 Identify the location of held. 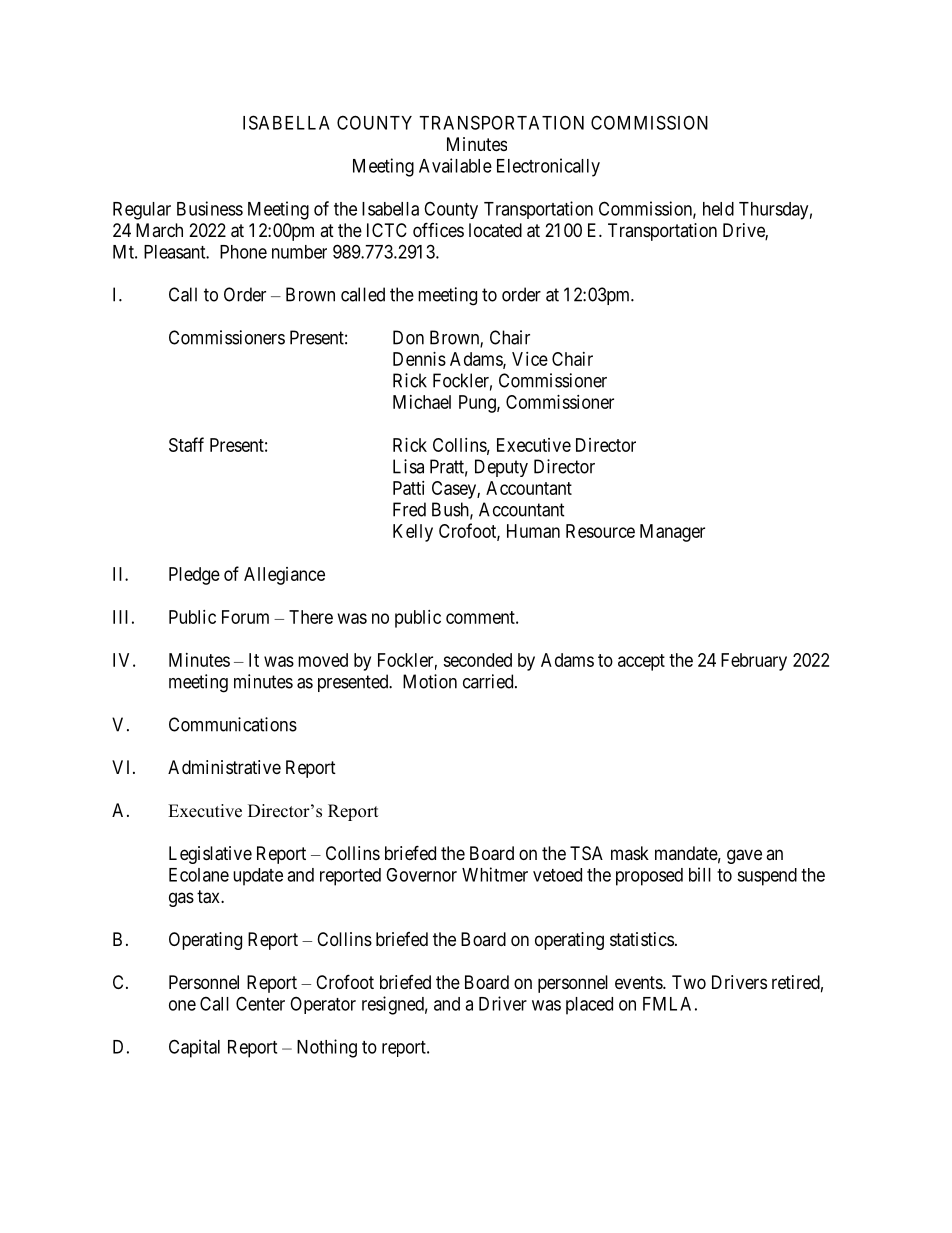
(718, 209).
